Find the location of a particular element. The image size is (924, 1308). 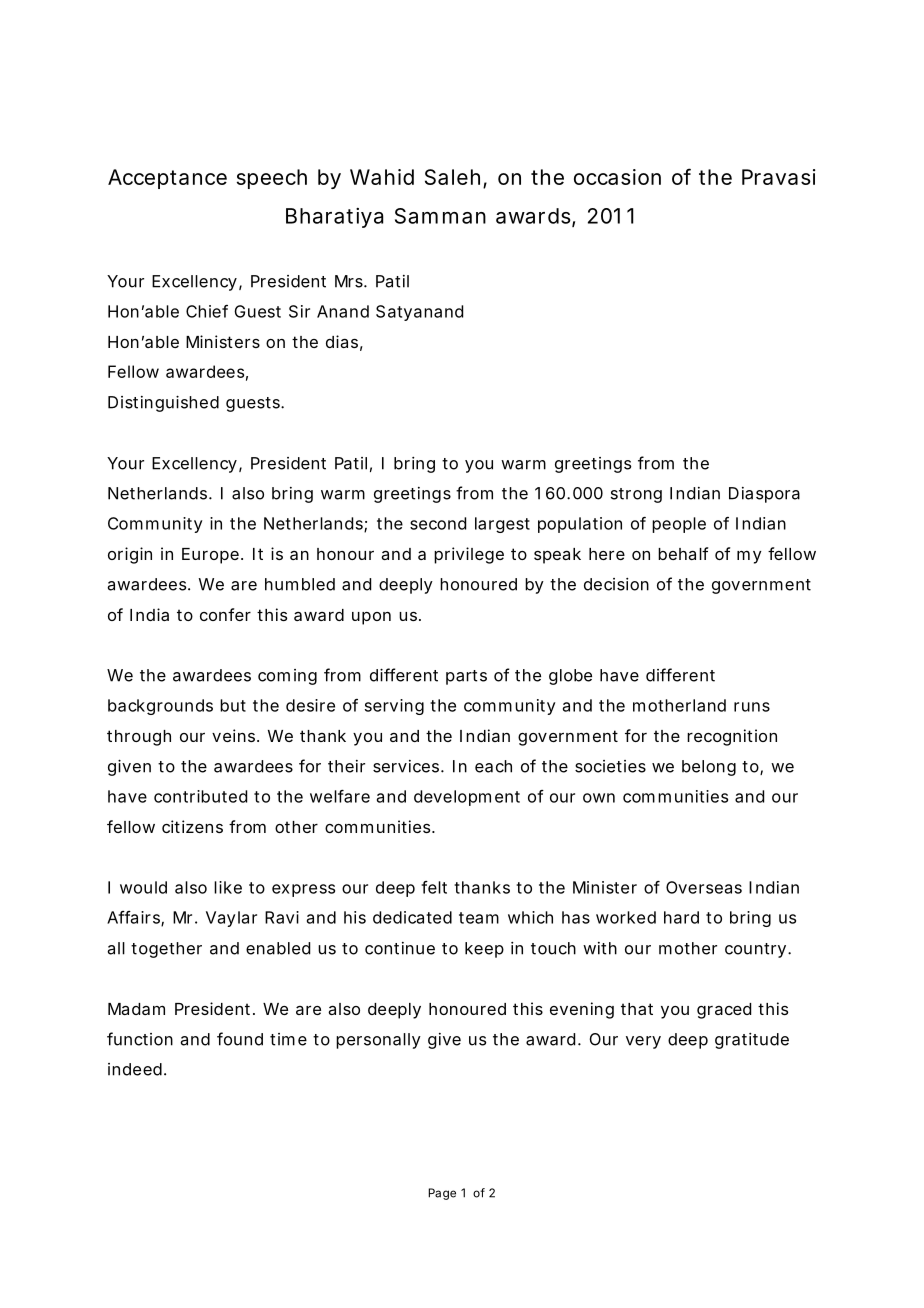

hard is located at coordinates (681, 917).
